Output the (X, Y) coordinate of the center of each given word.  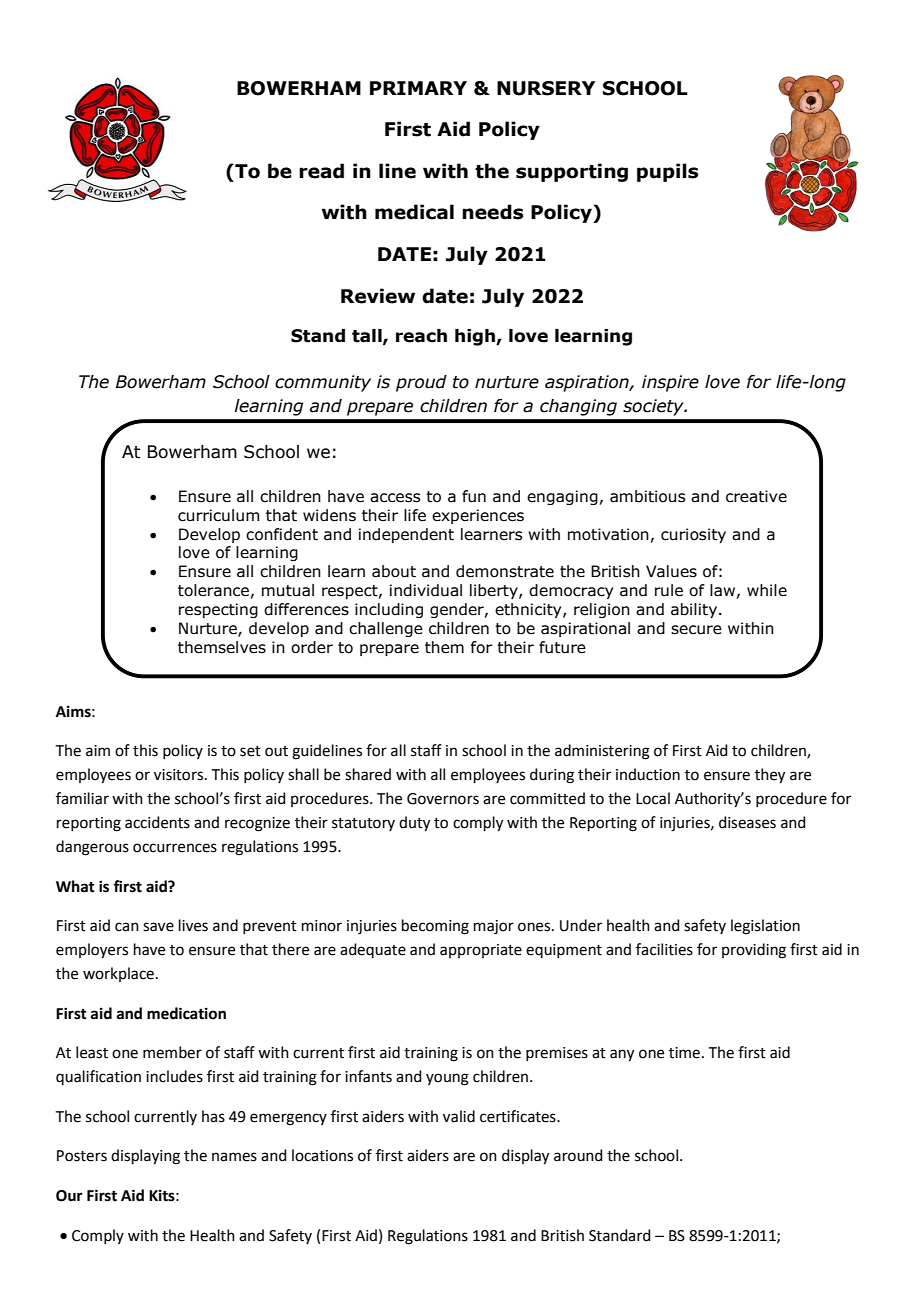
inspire (670, 383)
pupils (667, 172)
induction (648, 774)
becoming (435, 927)
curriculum (218, 515)
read (321, 171)
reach (421, 336)
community (323, 383)
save (158, 927)
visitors (178, 775)
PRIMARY (418, 88)
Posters (82, 1156)
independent (406, 535)
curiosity (693, 535)
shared (368, 774)
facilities (664, 949)
